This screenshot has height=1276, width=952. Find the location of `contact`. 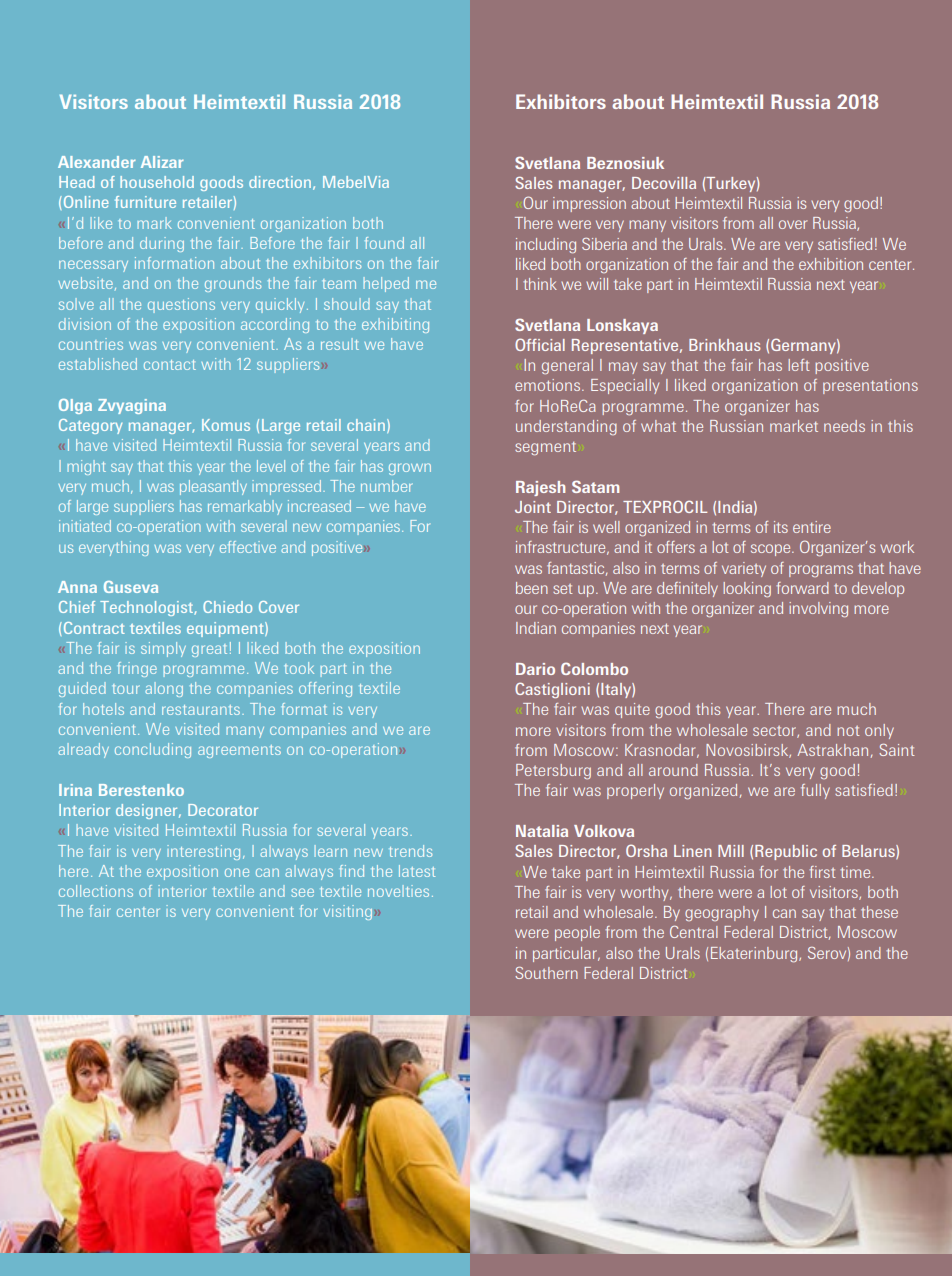

contact is located at coordinates (170, 365).
